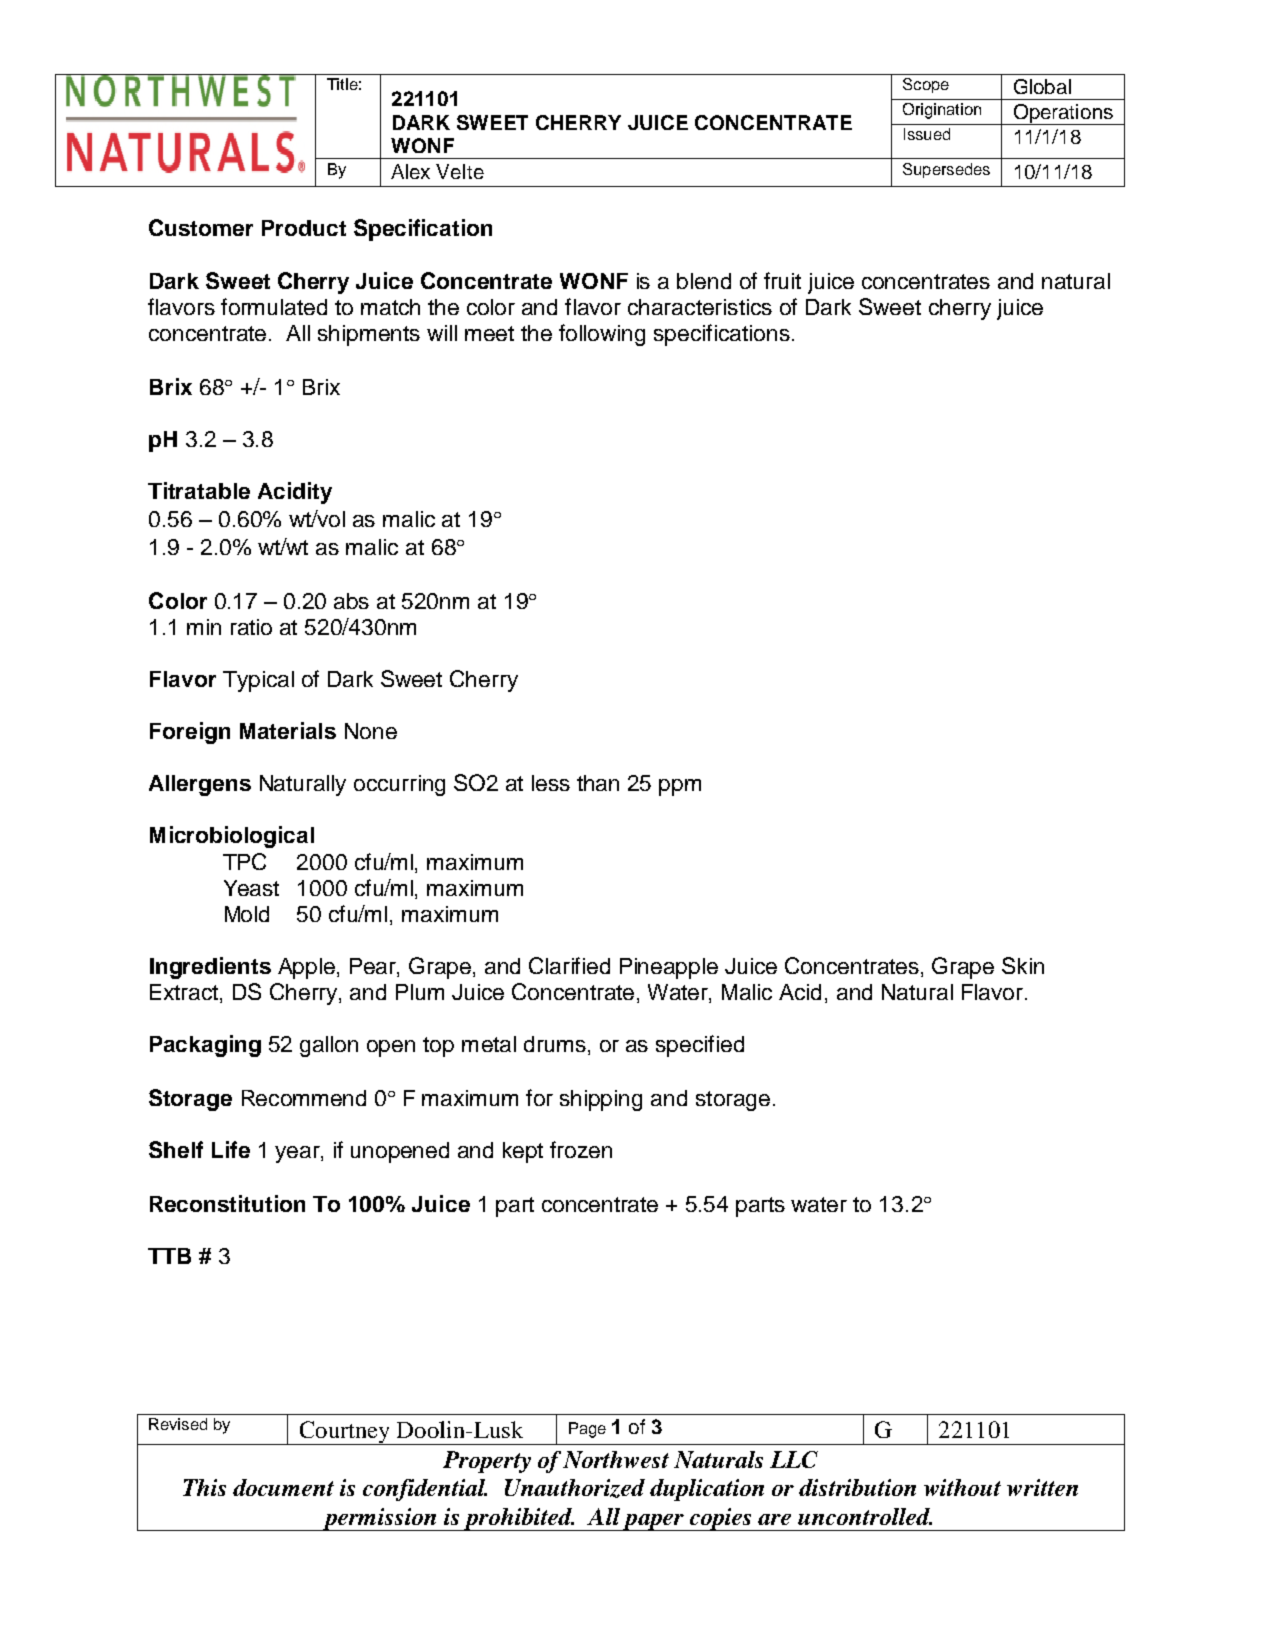 The width and height of the document is (1262, 1634). What do you see at coordinates (927, 134) in the document?
I see `Issued` at bounding box center [927, 134].
